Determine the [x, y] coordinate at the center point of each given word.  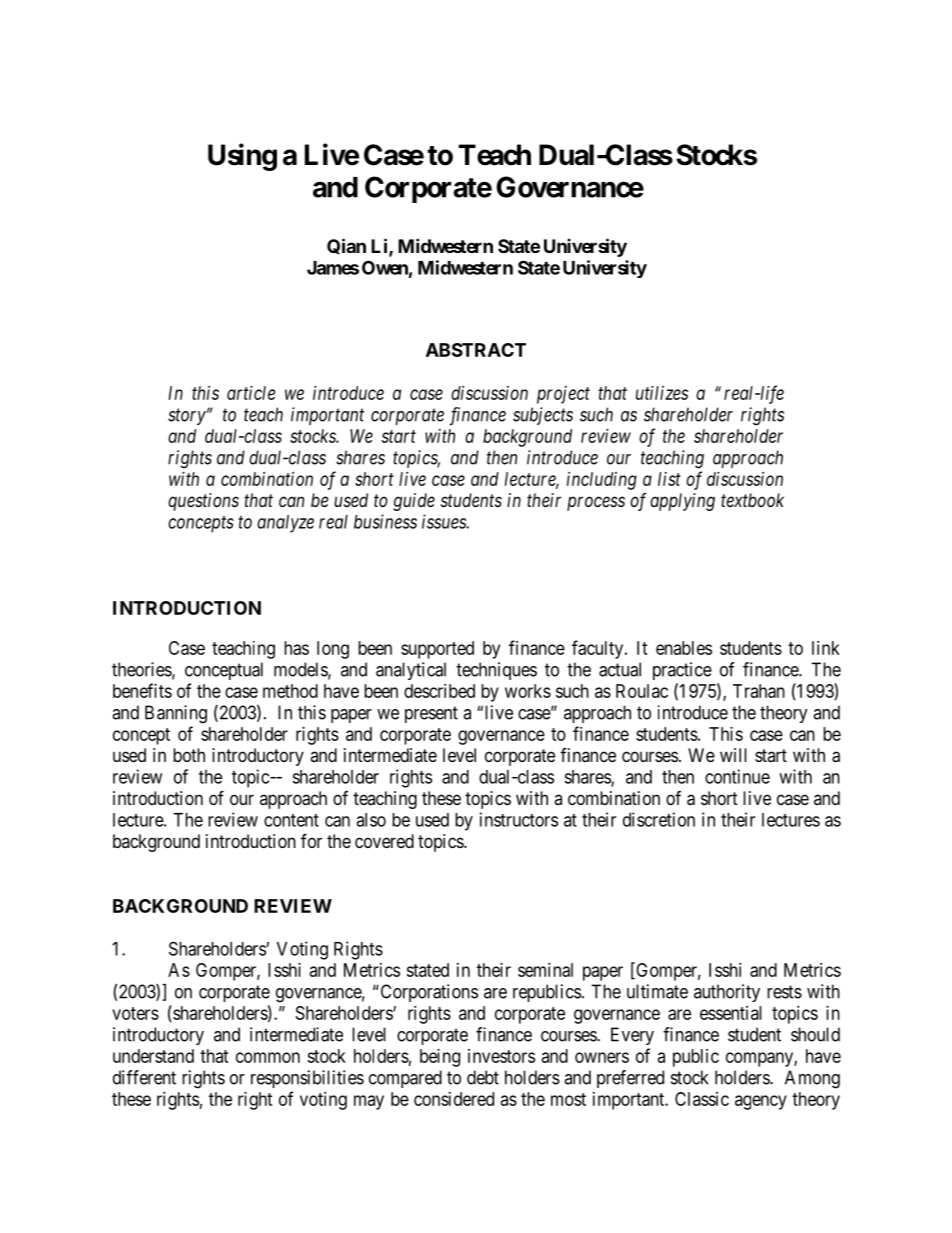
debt [483, 1077]
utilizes [662, 393]
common [268, 1057]
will [733, 755]
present [431, 714]
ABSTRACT [476, 350]
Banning [176, 714]
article [251, 393]
